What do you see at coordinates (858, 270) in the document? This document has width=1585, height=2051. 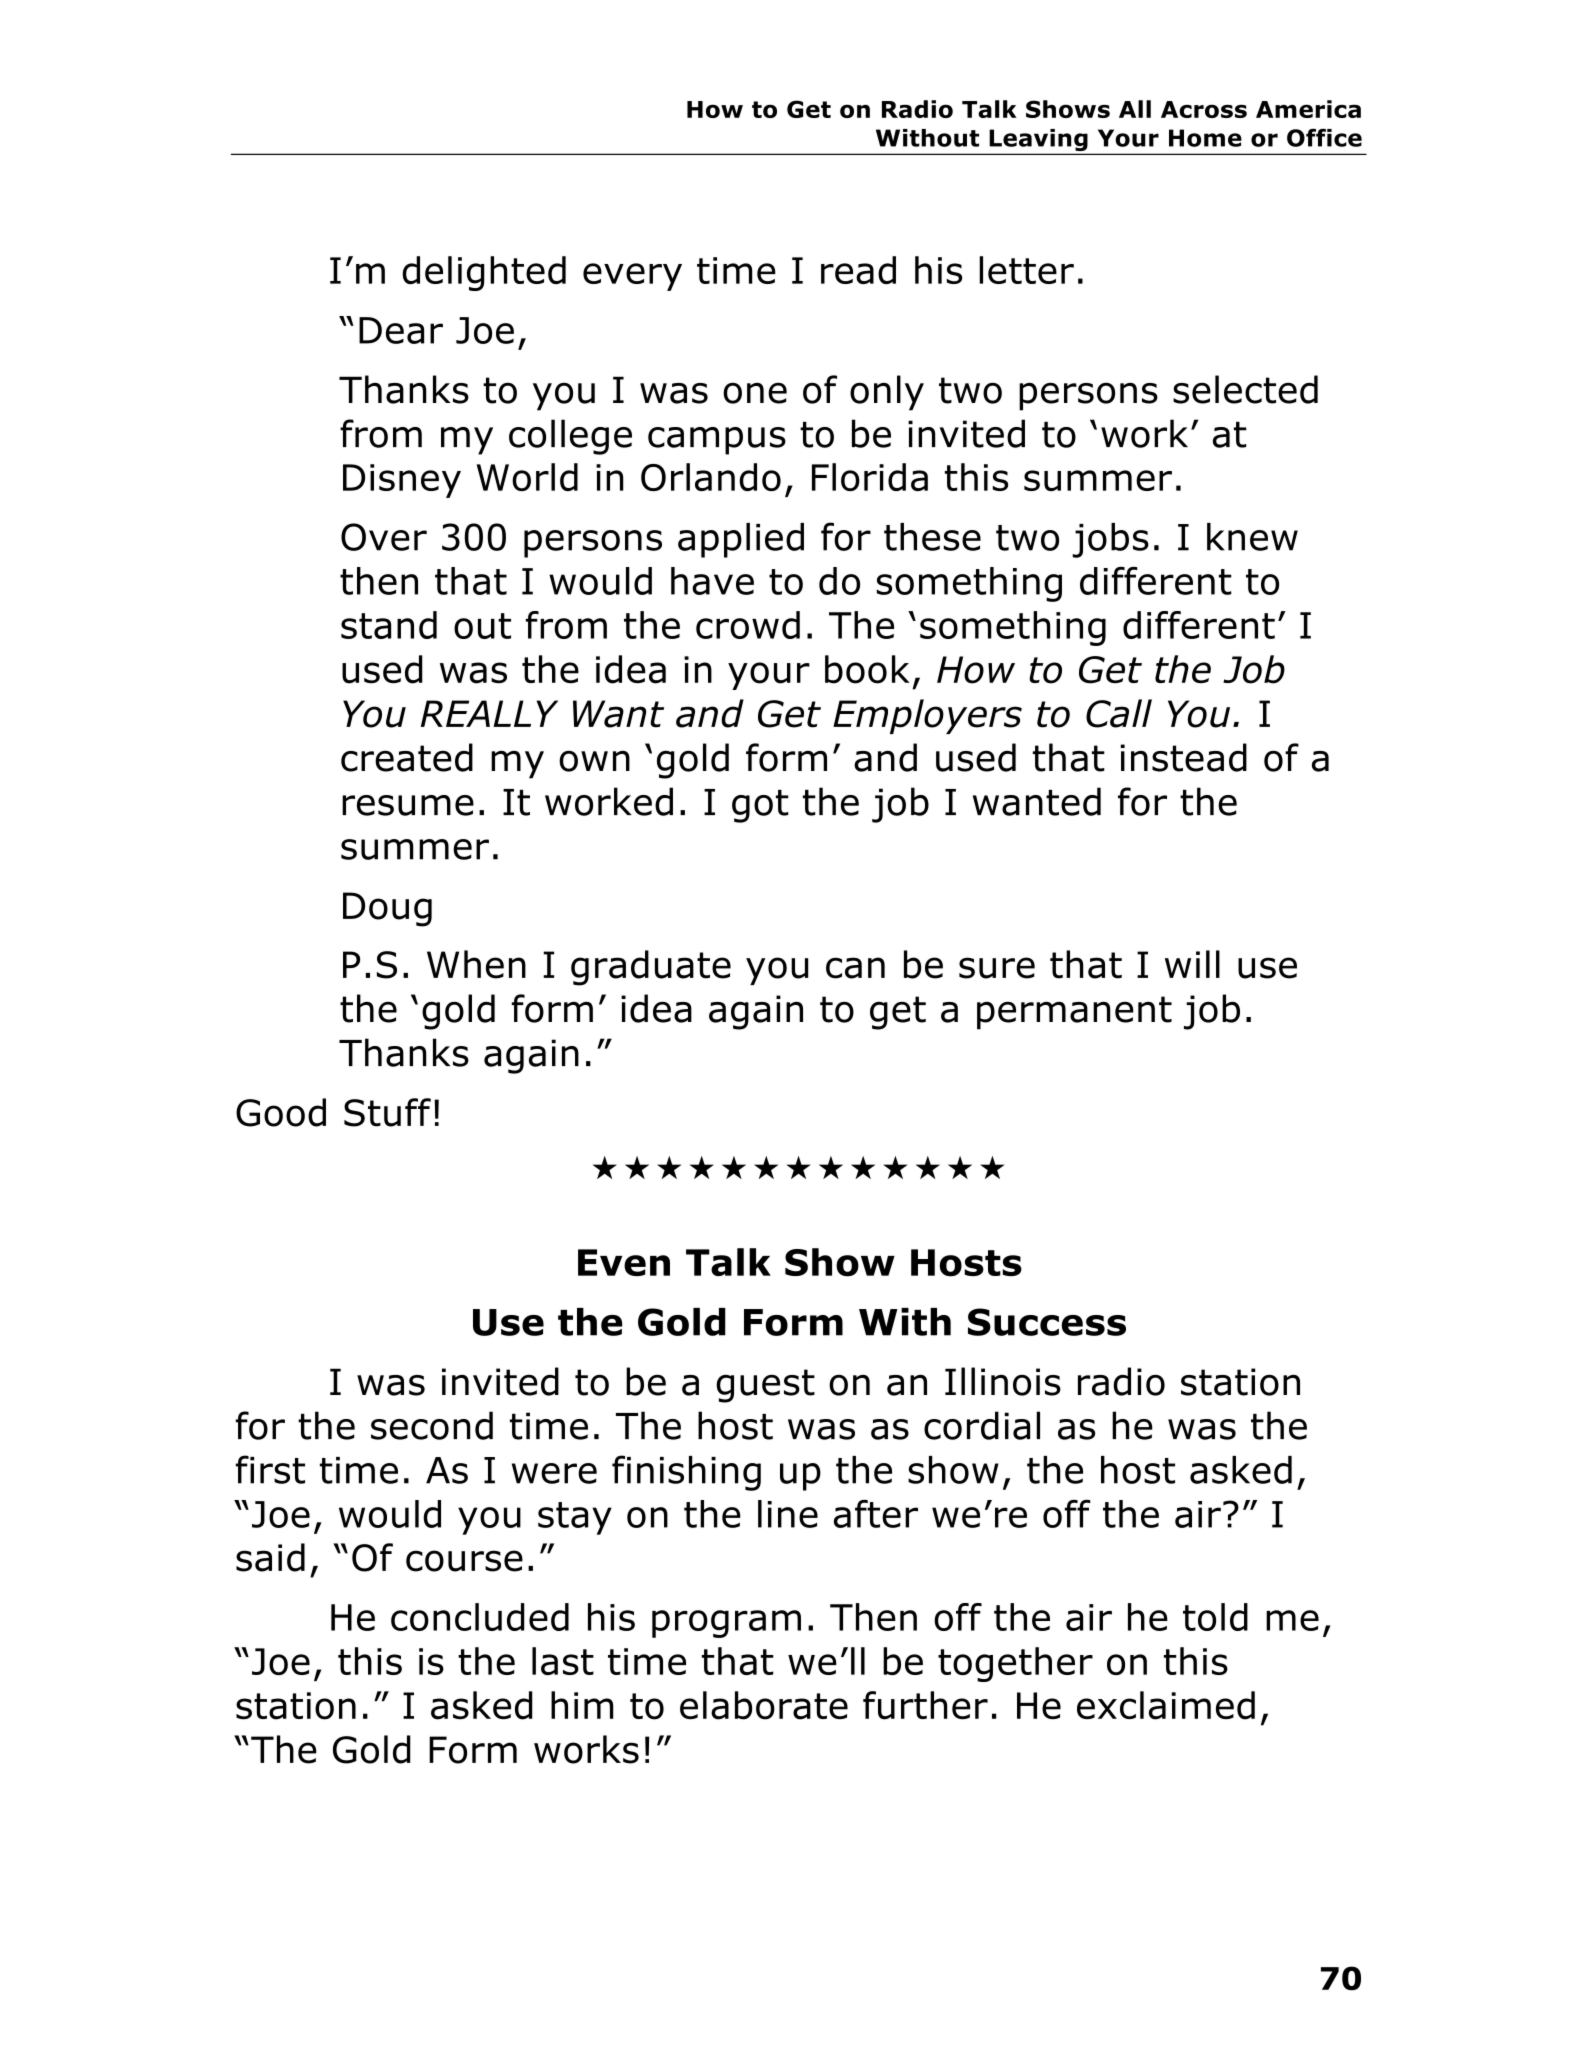 I see `read` at bounding box center [858, 270].
